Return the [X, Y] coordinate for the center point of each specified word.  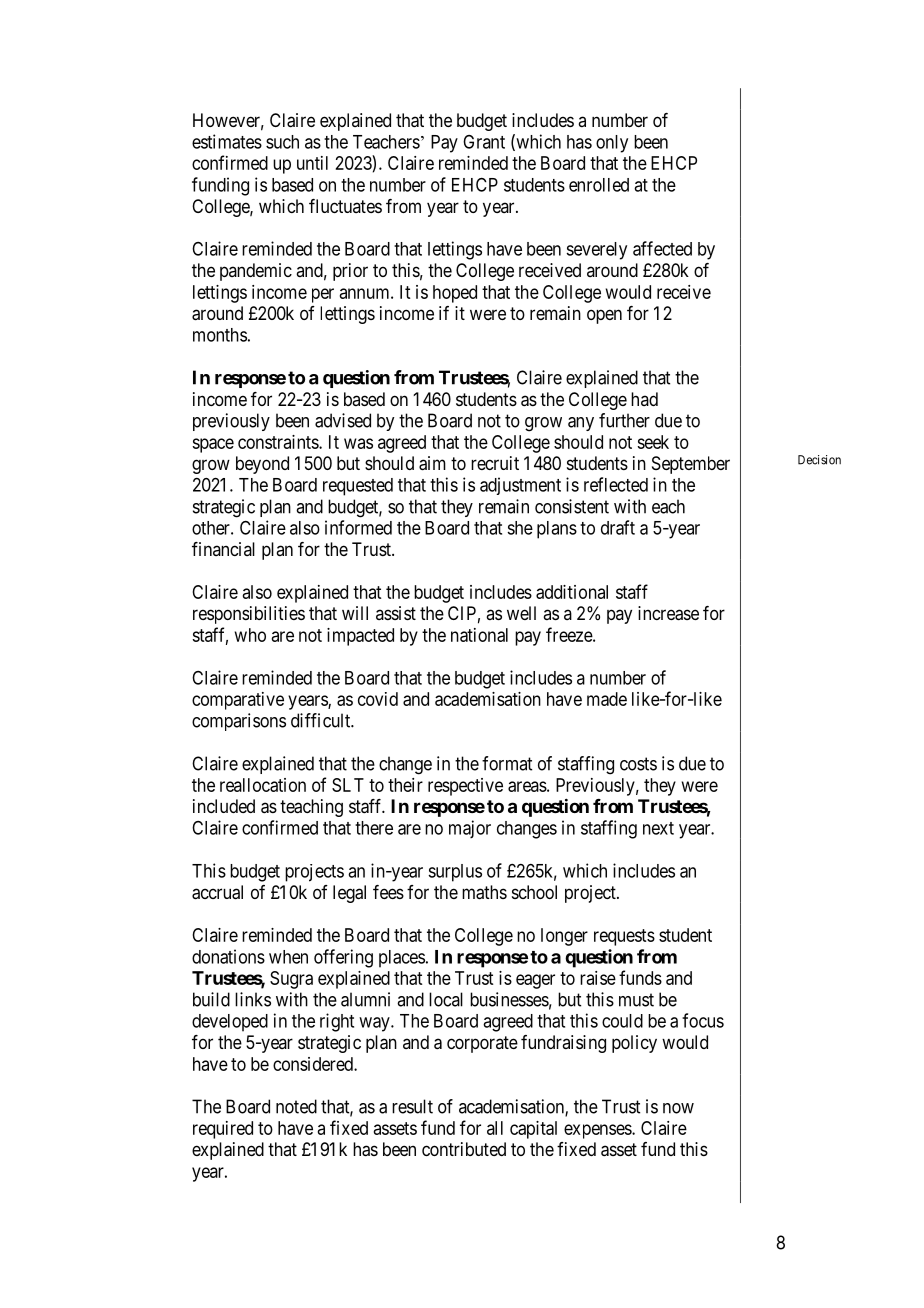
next [658, 828]
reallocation [263, 785]
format [507, 763]
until [312, 163]
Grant [484, 142]
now [678, 1108]
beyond [262, 465]
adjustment [520, 486]
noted [296, 1106]
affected [662, 248]
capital [533, 1130]
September [691, 465]
